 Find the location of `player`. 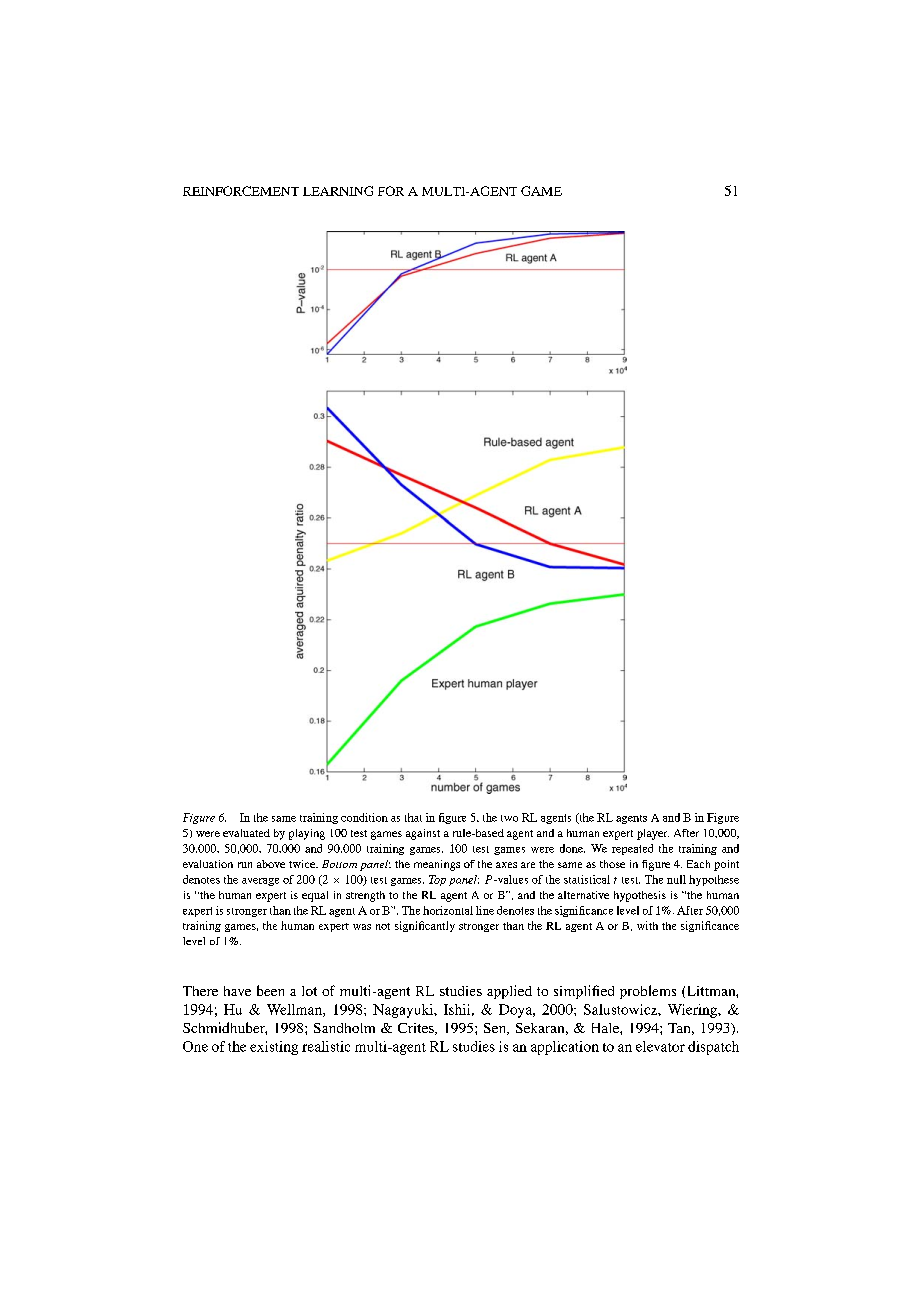

player is located at coordinates (653, 834).
